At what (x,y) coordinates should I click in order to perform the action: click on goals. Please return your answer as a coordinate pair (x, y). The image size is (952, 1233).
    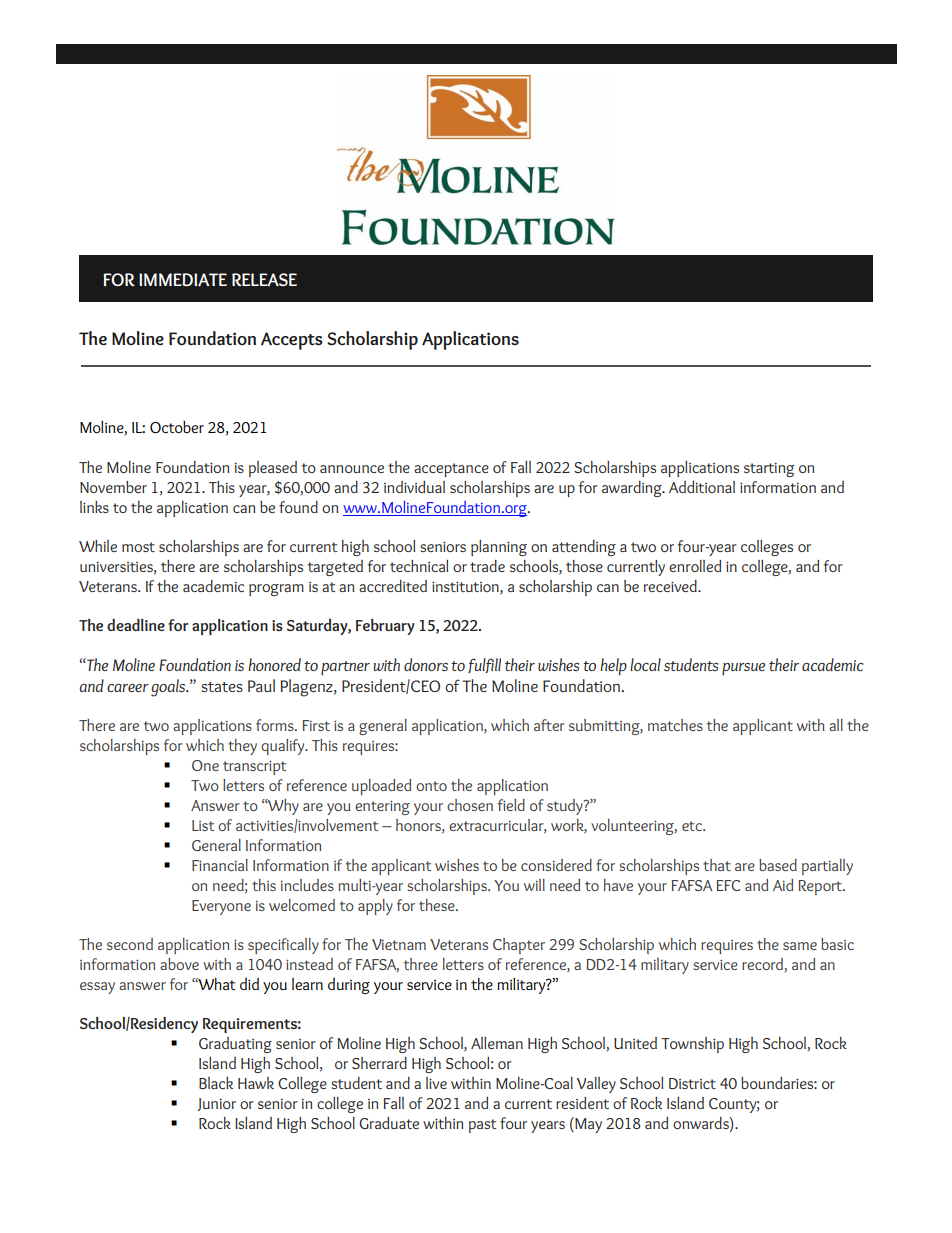
    Looking at the image, I should click on (169, 688).
